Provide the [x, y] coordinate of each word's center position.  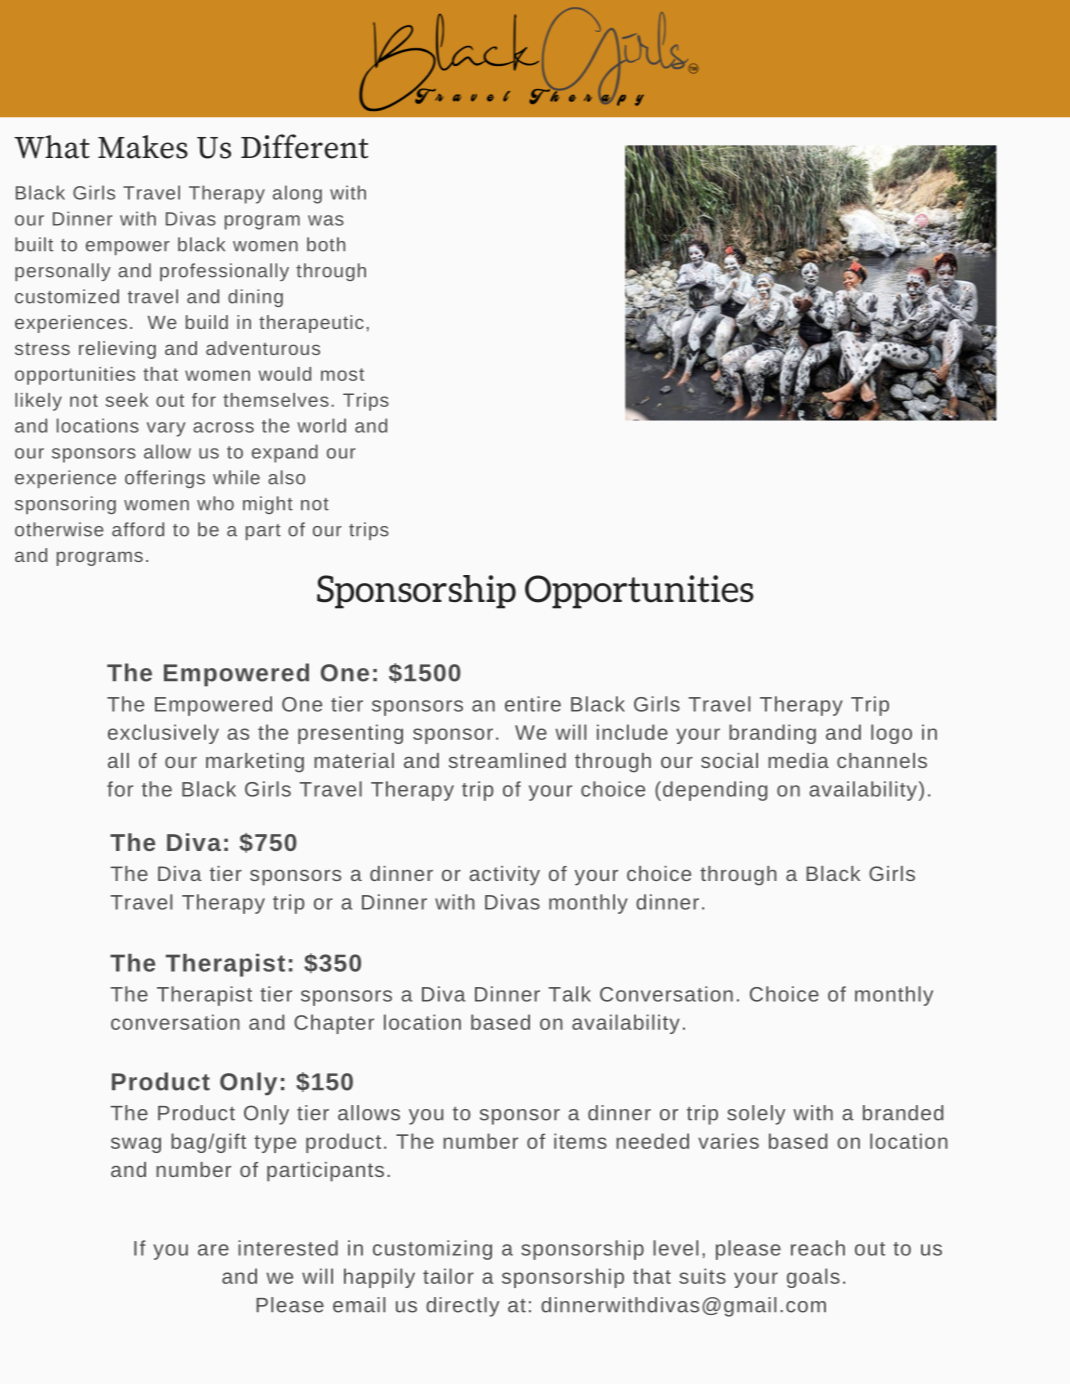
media [798, 760]
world [321, 425]
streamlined [507, 760]
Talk [570, 994]
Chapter [334, 1024]
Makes [143, 147]
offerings [165, 479]
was [326, 220]
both [326, 244]
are [213, 1250]
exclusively [163, 734]
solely [756, 1115]
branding [772, 734]
